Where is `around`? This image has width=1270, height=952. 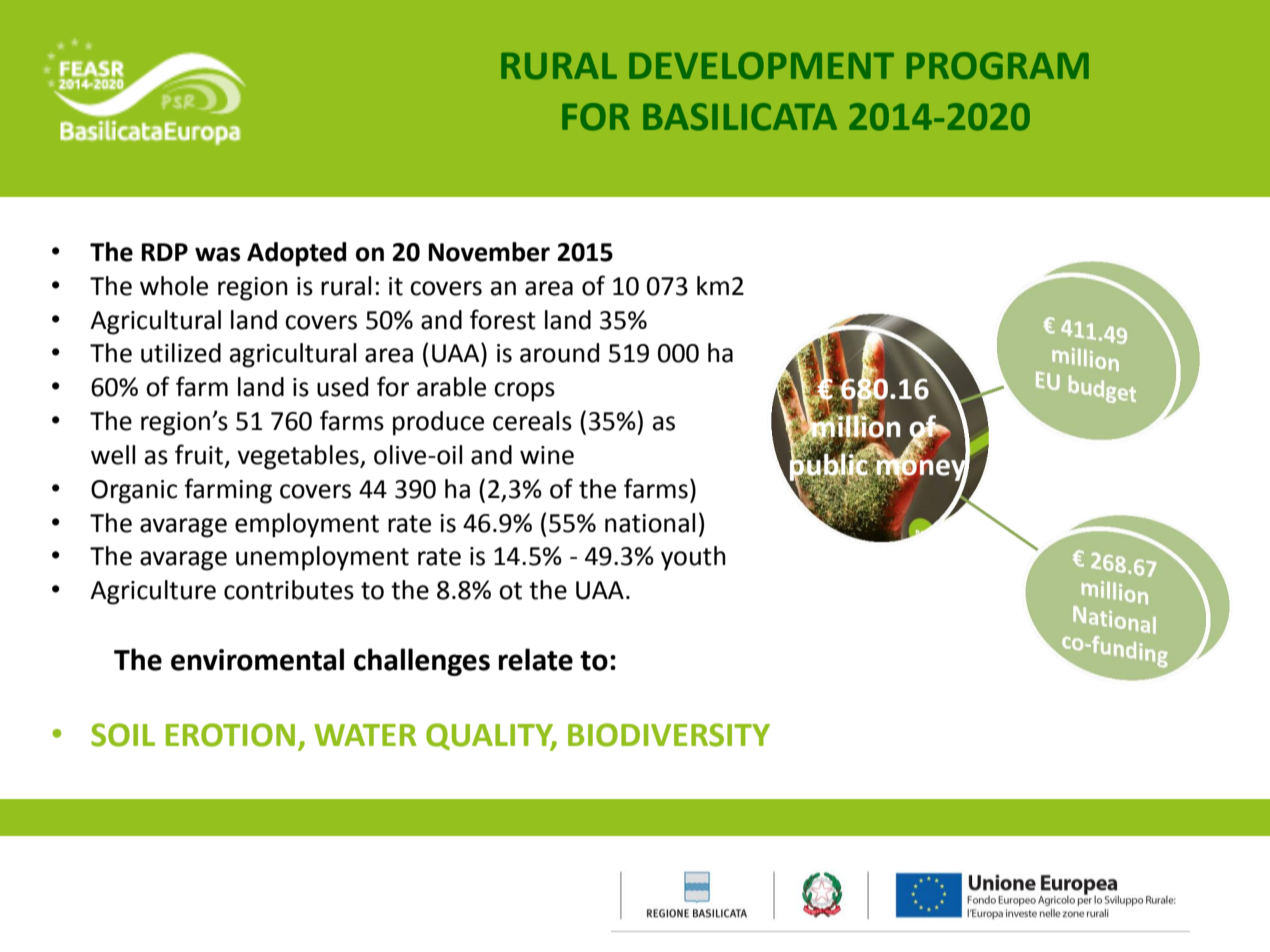 around is located at coordinates (559, 353).
